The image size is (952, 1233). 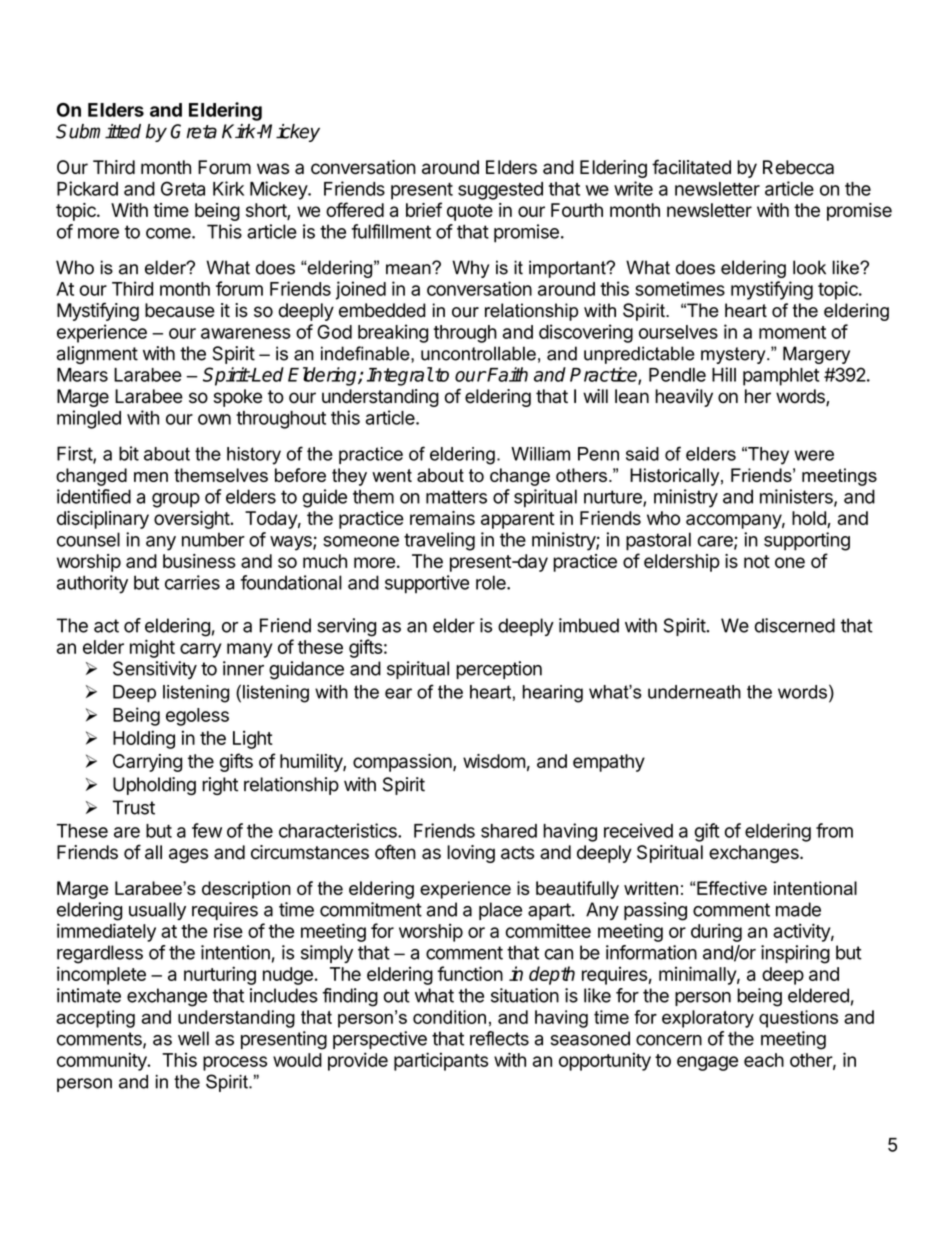 What do you see at coordinates (456, 497) in the page?
I see `matters` at bounding box center [456, 497].
